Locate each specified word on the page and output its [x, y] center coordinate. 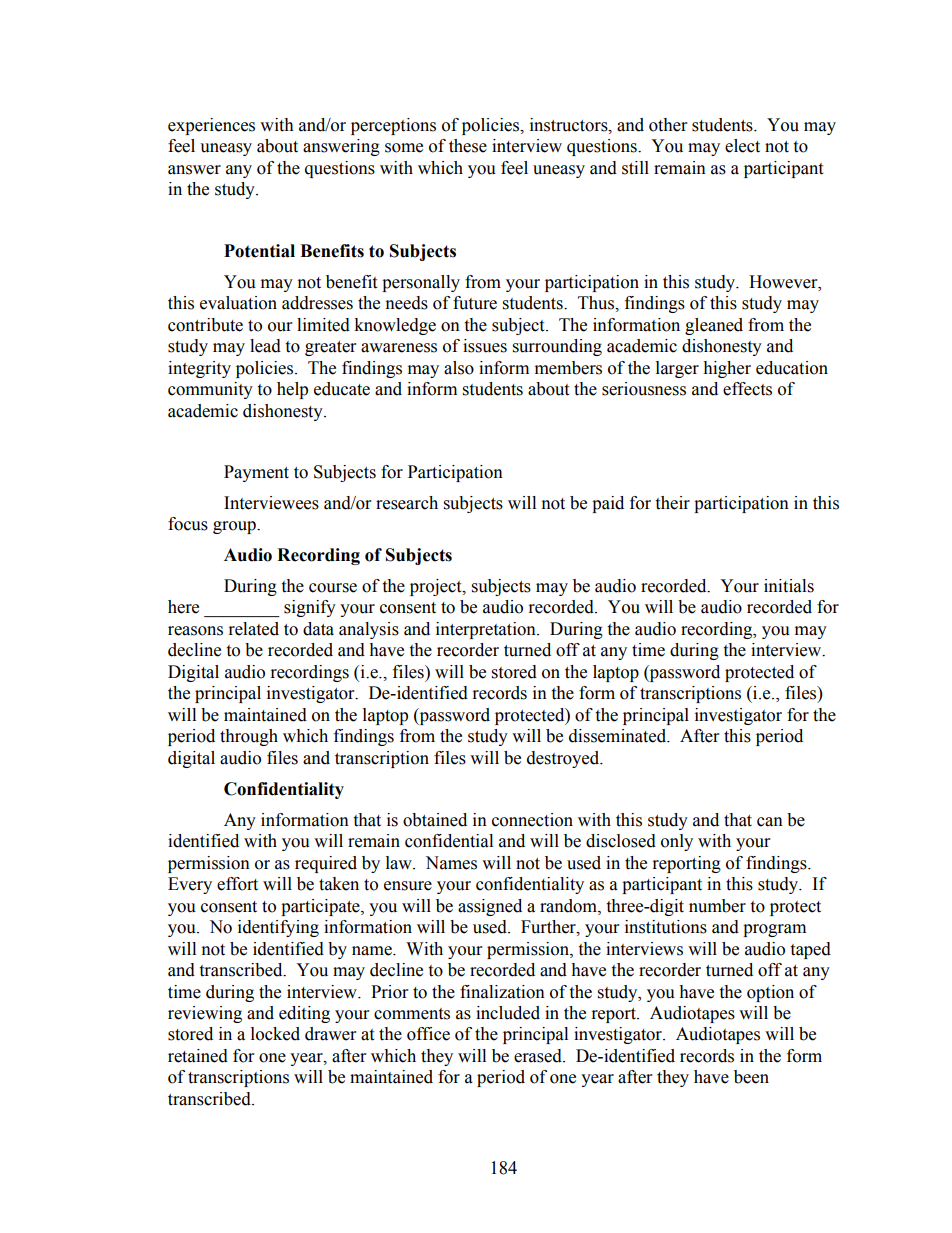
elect [742, 146]
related [254, 629]
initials [789, 586]
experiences [211, 126]
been [751, 1077]
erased [539, 1056]
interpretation [487, 630]
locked [275, 1034]
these [468, 146]
